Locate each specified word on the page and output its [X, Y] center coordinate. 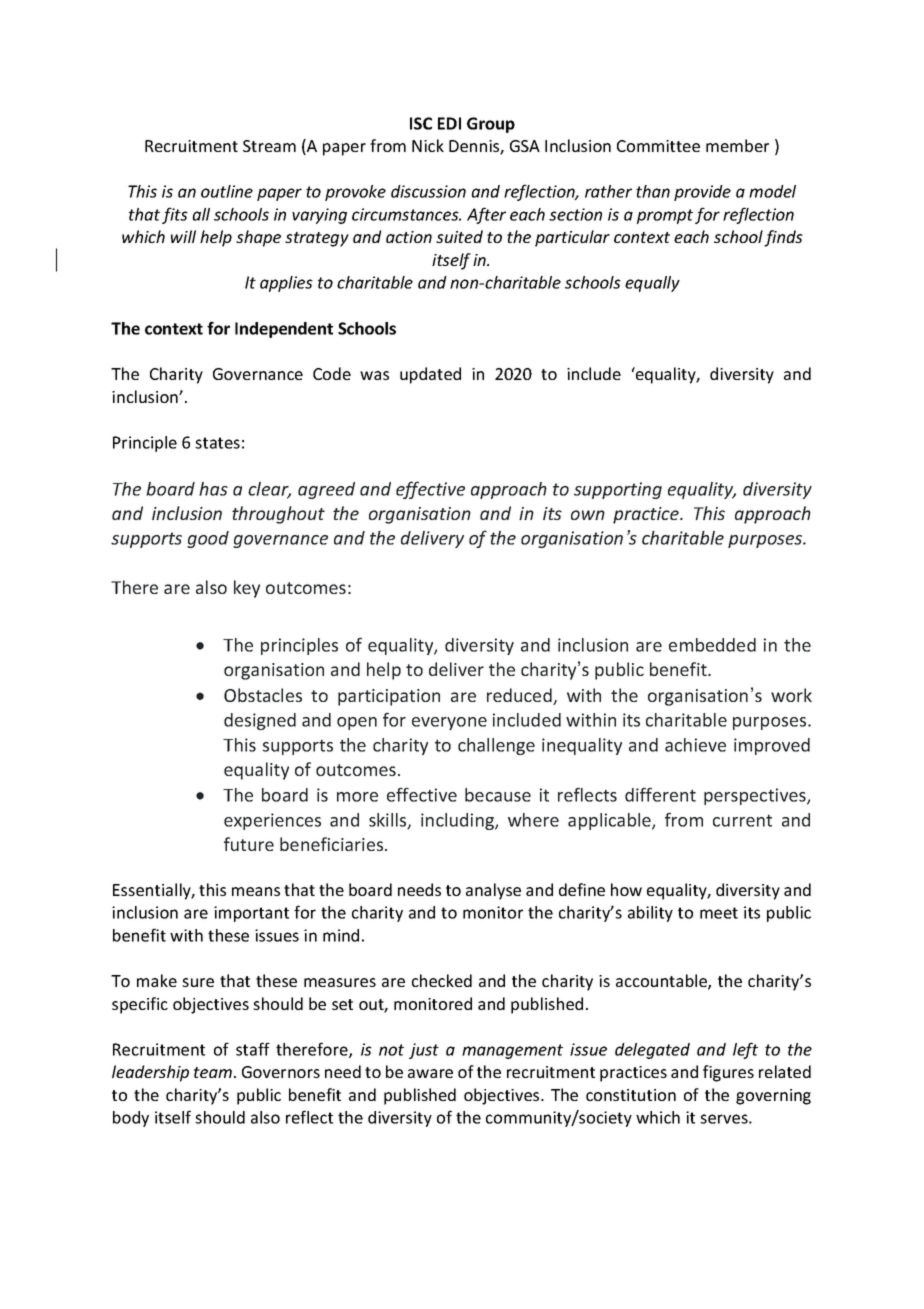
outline [227, 191]
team [214, 1072]
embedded [712, 645]
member [737, 145]
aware [430, 1073]
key [247, 589]
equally [652, 284]
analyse [493, 891]
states [217, 443]
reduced [520, 696]
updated [430, 375]
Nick [428, 145]
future [249, 844]
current [742, 820]
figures [728, 1073]
